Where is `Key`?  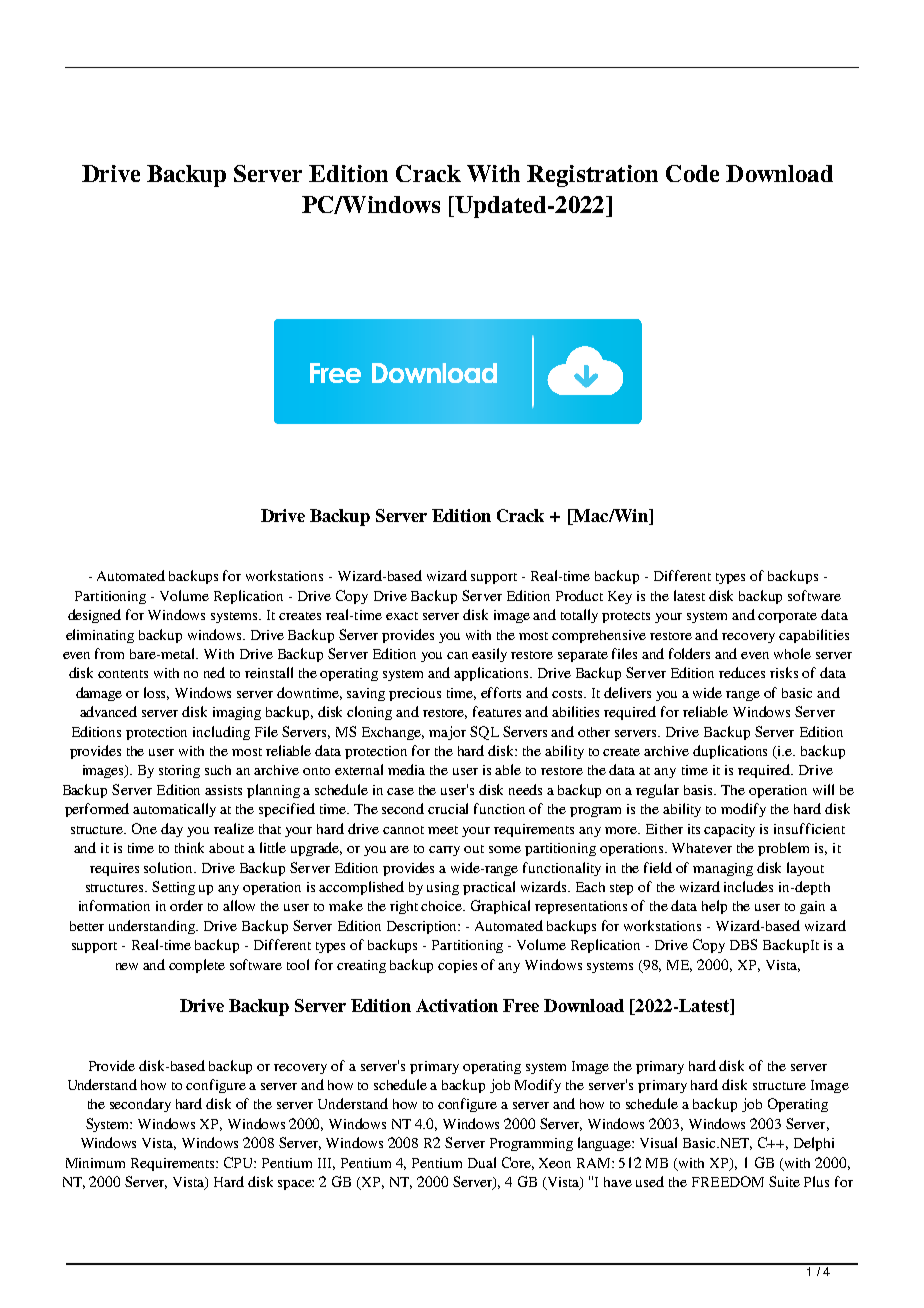 Key is located at coordinates (620, 597).
